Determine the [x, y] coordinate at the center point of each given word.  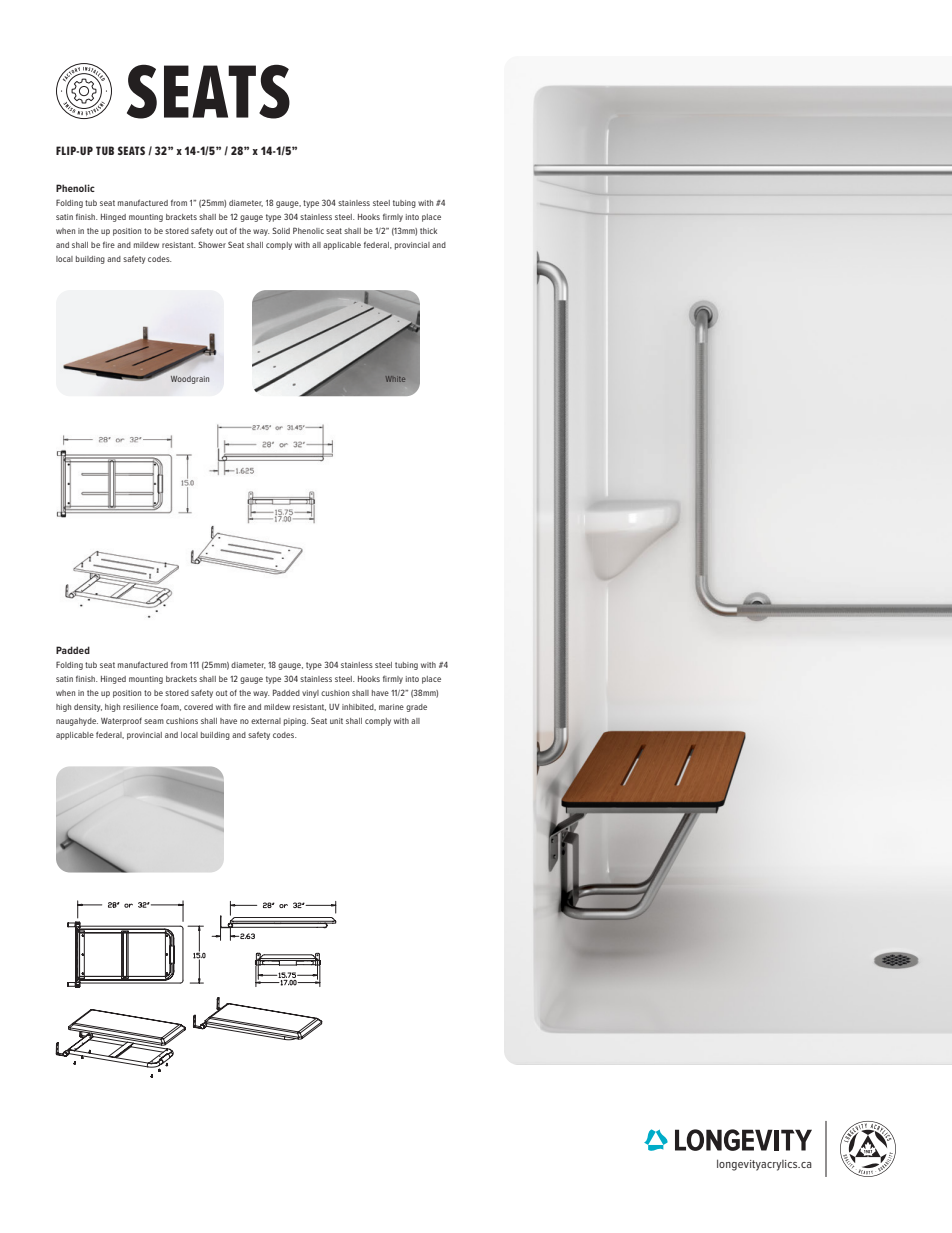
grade [416, 708]
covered [198, 707]
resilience [140, 707]
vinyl [310, 694]
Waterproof [121, 721]
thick [428, 231]
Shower [212, 244]
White [395, 379]
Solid [281, 230]
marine [391, 707]
